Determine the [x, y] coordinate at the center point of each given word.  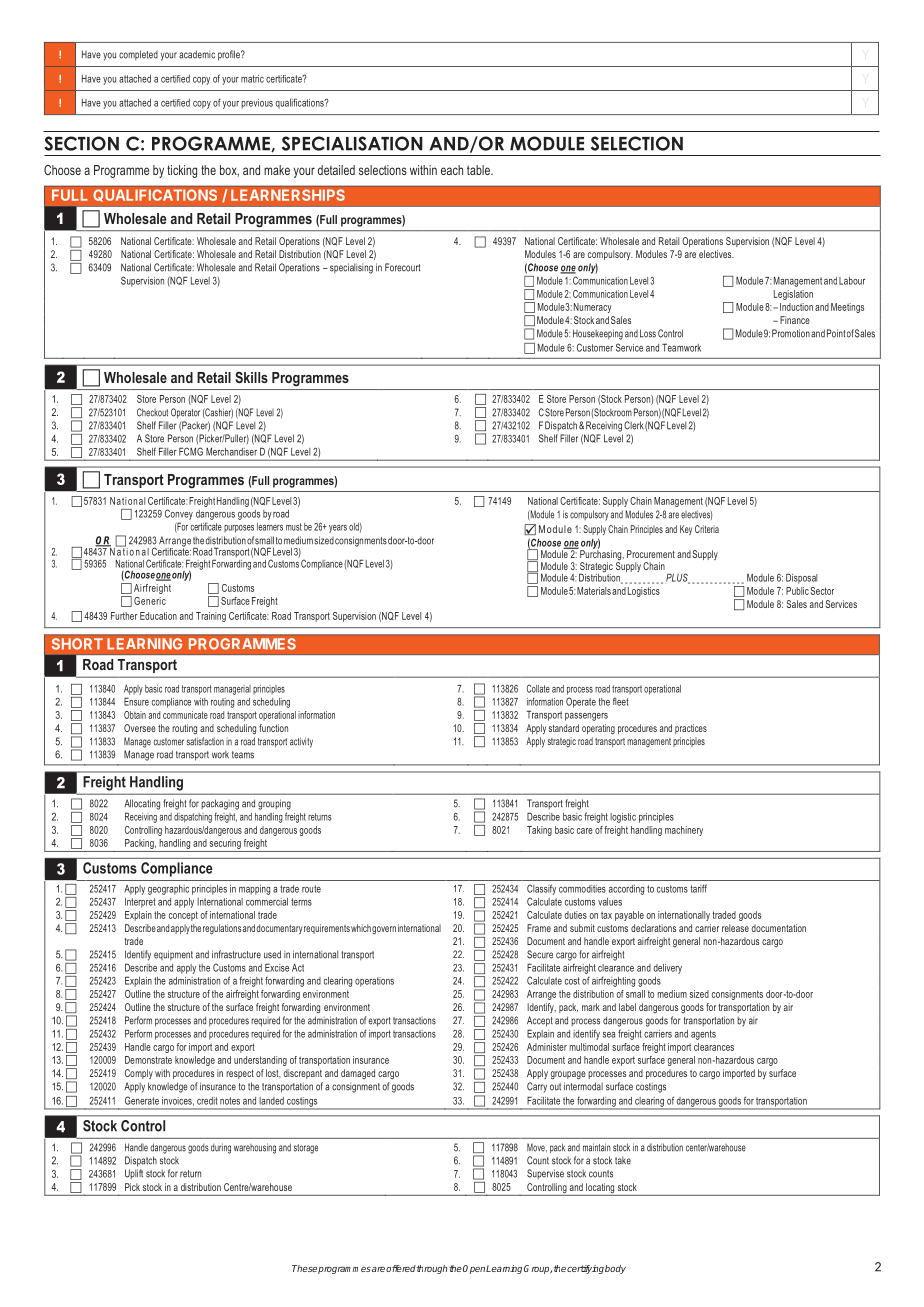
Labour [852, 281]
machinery [684, 831]
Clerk [634, 425]
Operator [185, 413]
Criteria [707, 529]
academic [197, 54]
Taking [539, 831]
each [452, 170]
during [221, 1148]
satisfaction [205, 741]
